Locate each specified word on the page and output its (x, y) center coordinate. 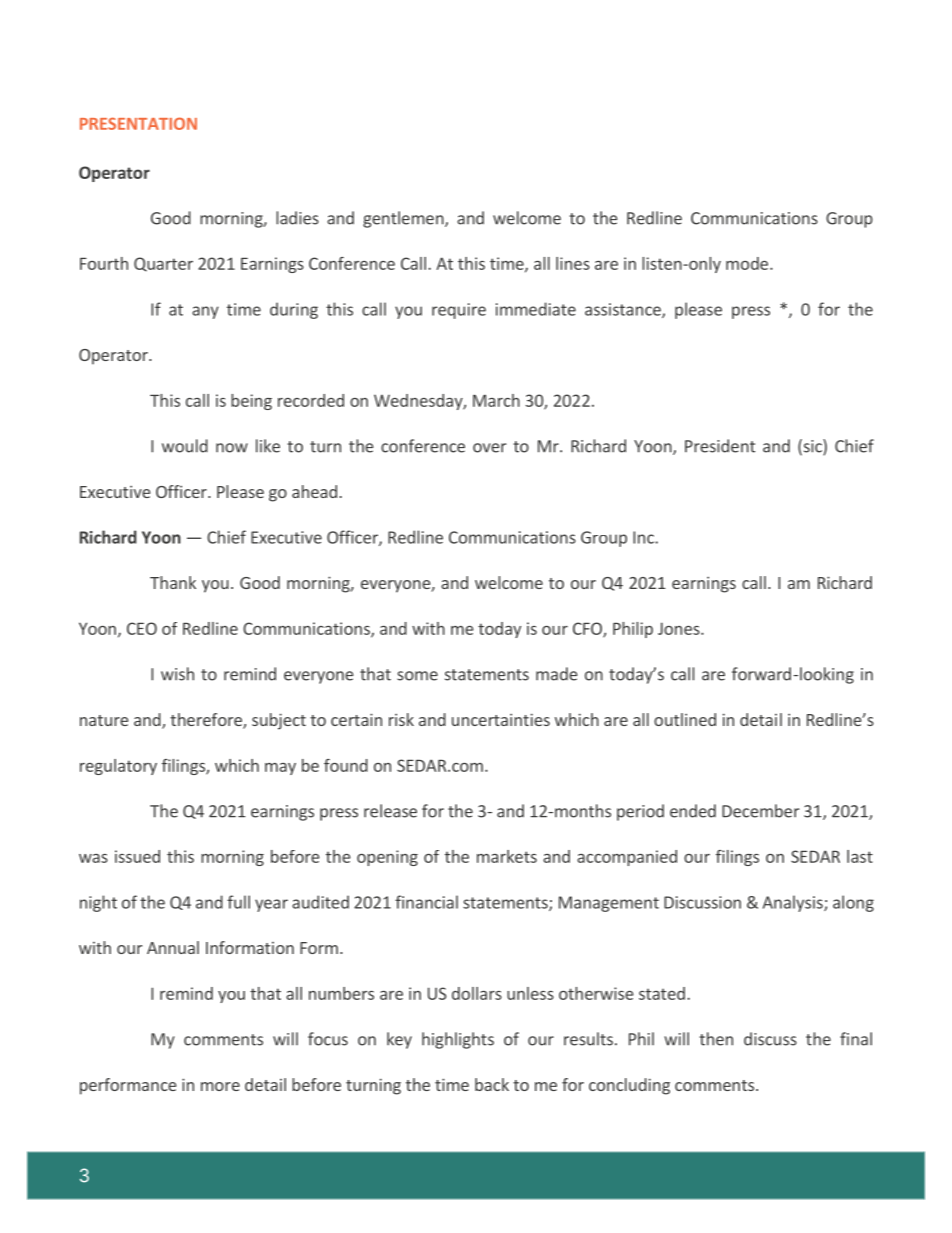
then (716, 1039)
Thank (173, 582)
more (220, 1086)
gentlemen (404, 219)
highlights (458, 1040)
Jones (680, 628)
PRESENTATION (138, 123)
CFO (588, 629)
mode (747, 263)
